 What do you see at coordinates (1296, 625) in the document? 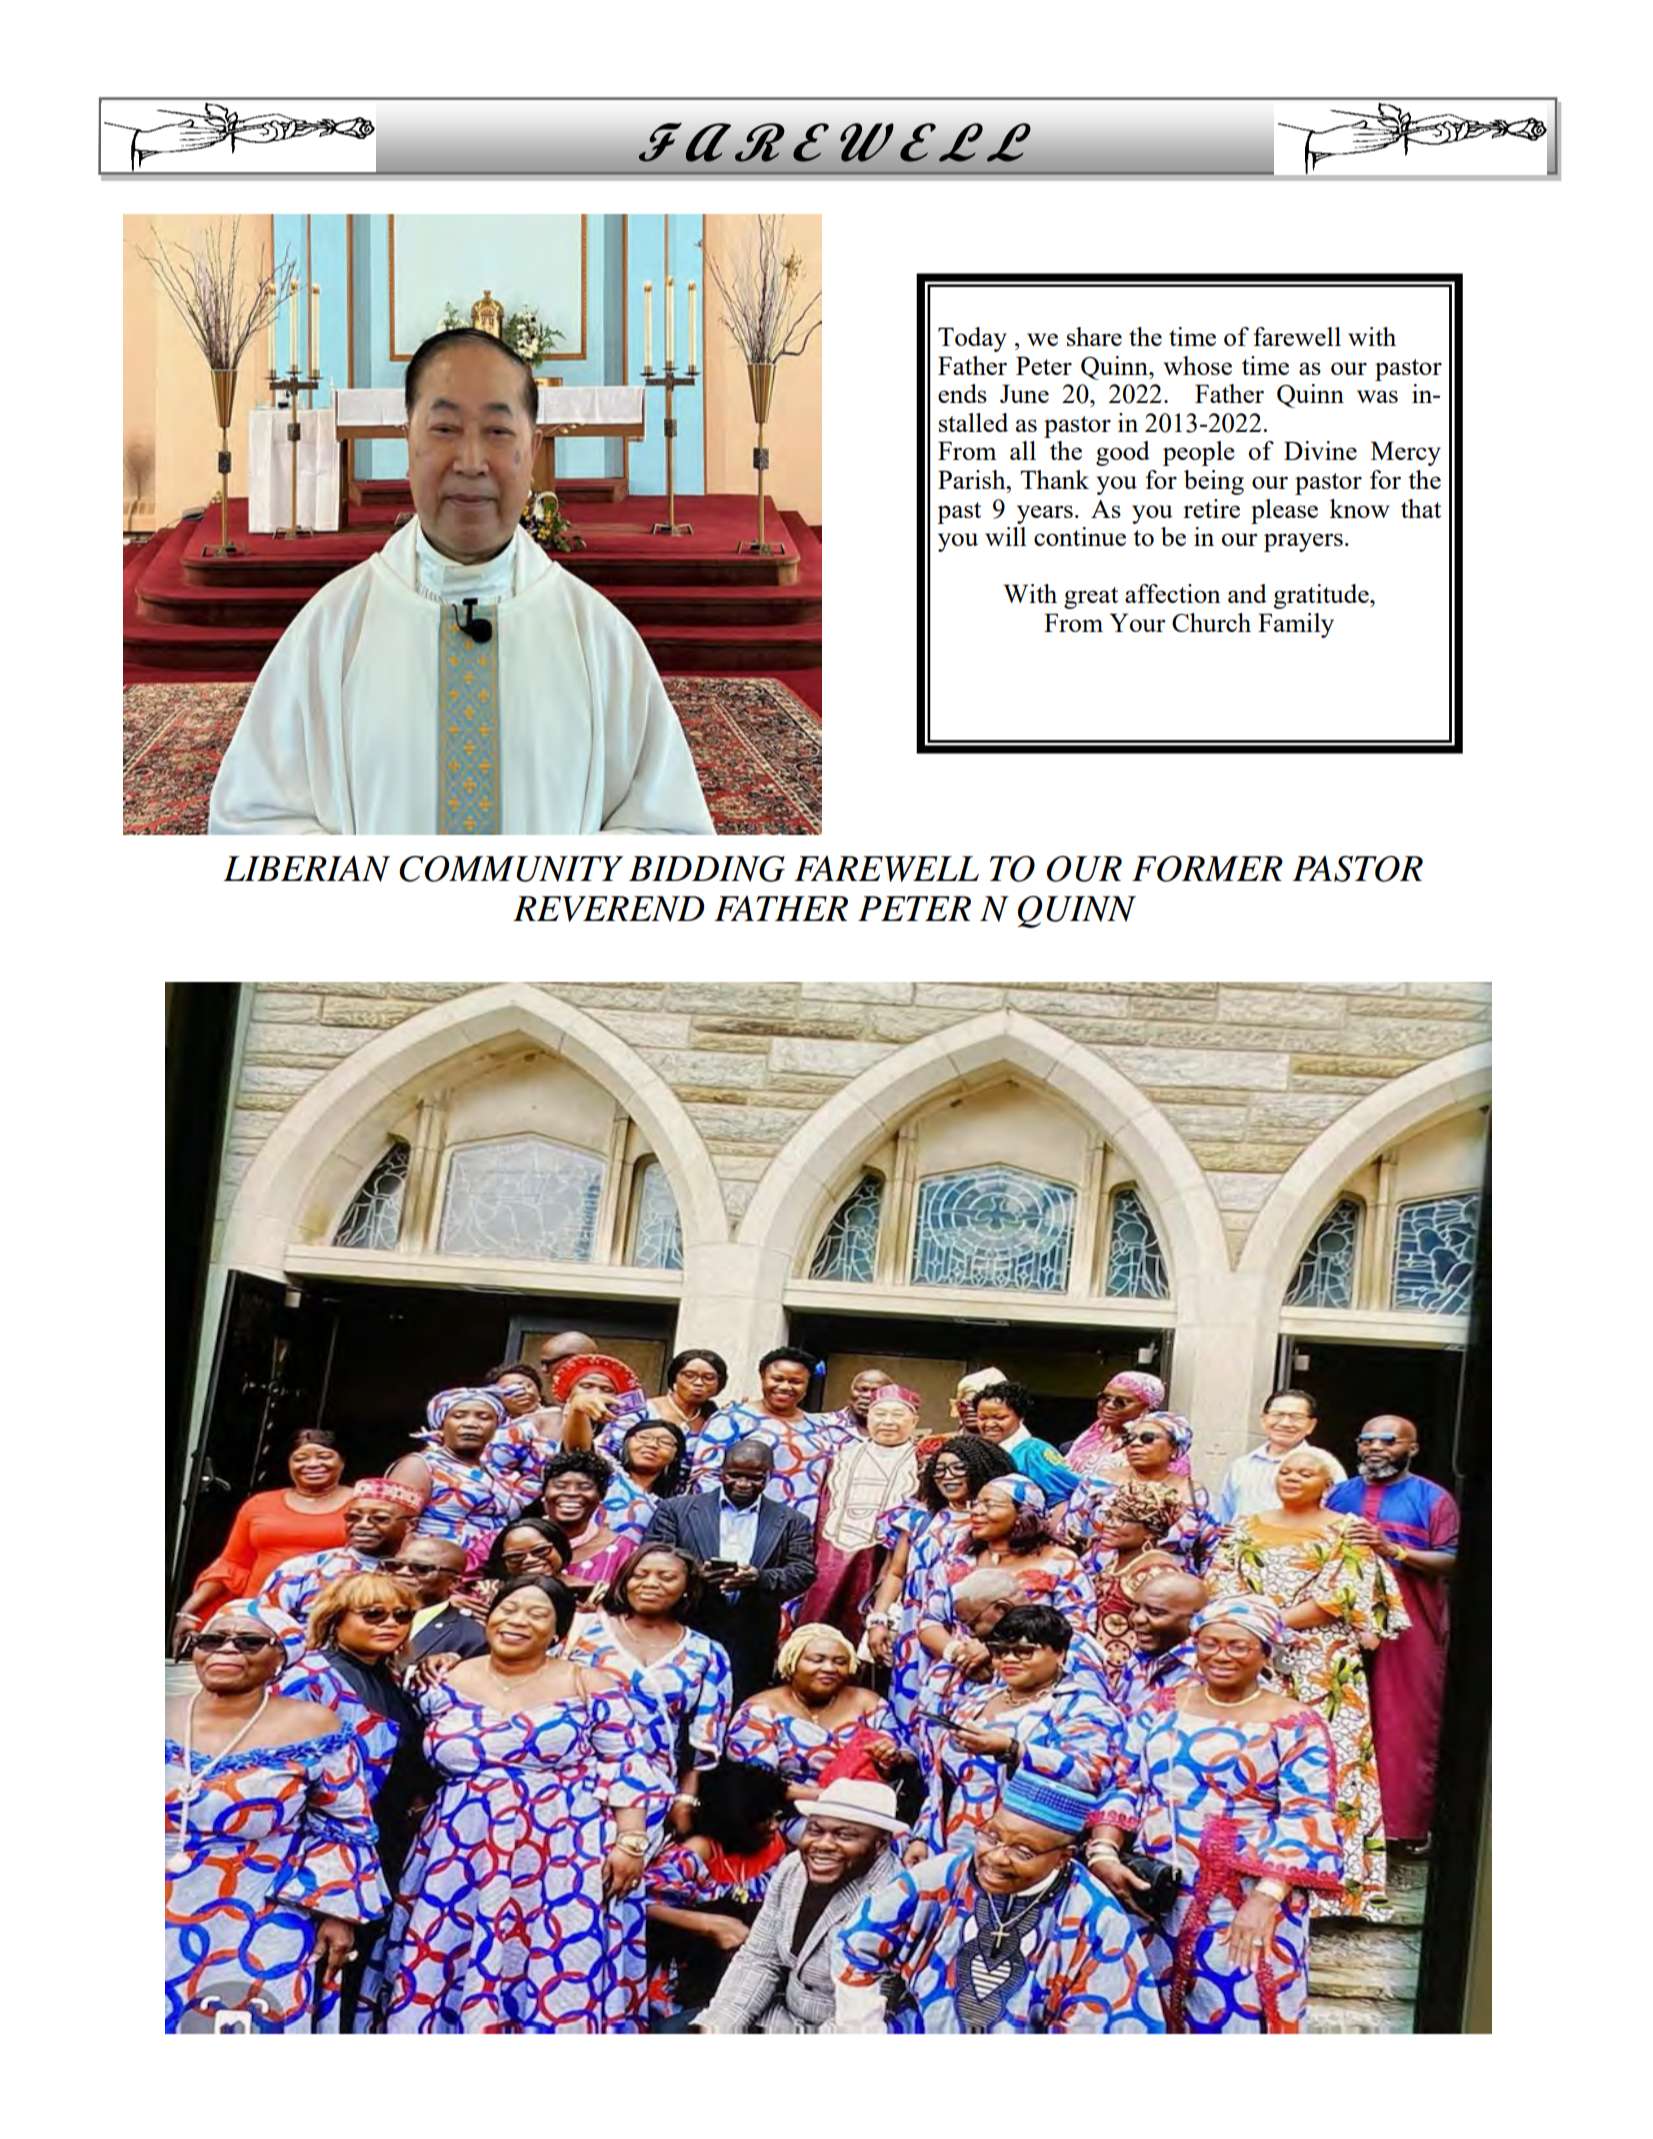
I see `Family` at bounding box center [1296, 625].
